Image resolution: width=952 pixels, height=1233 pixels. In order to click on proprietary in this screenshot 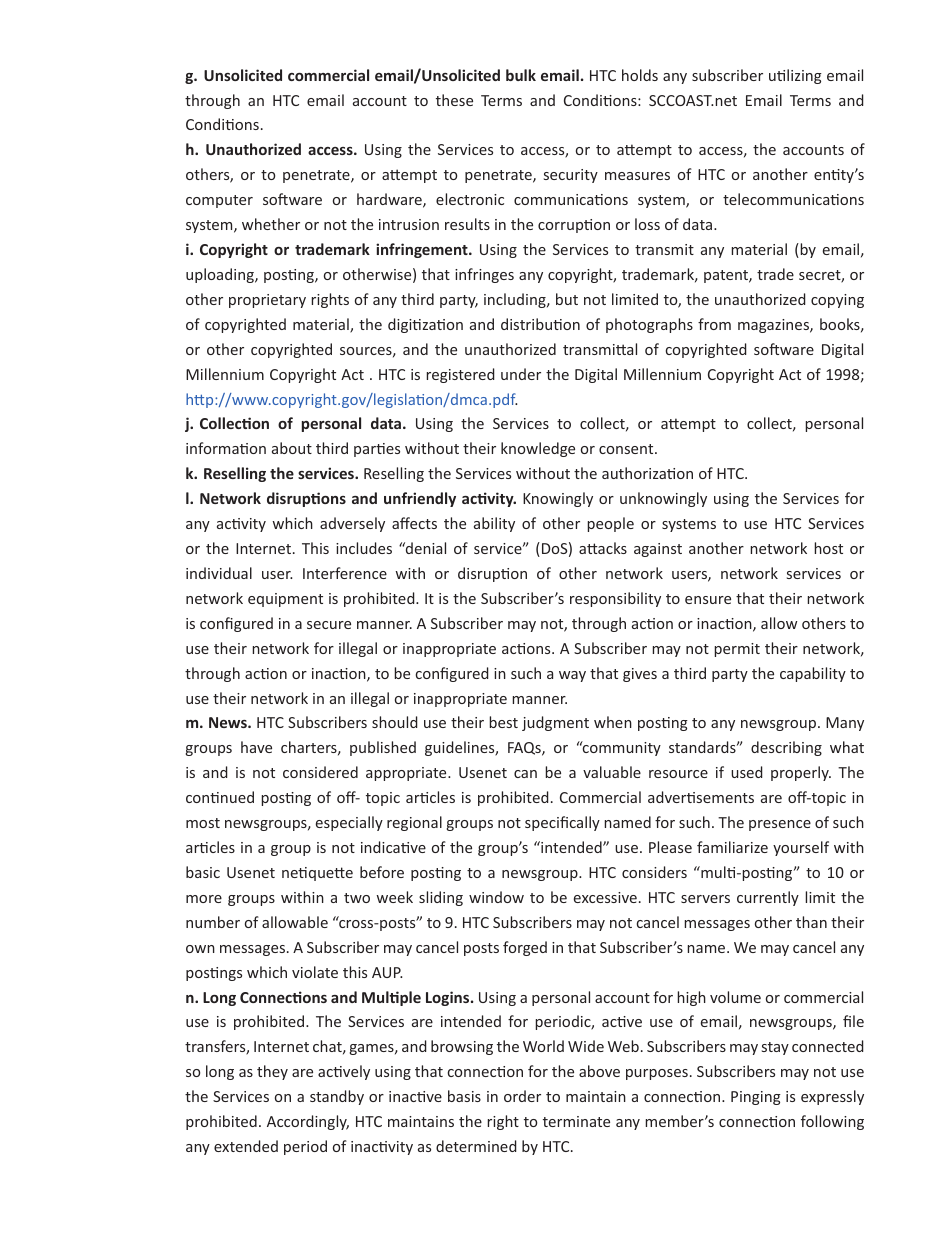, I will do `click(267, 301)`.
